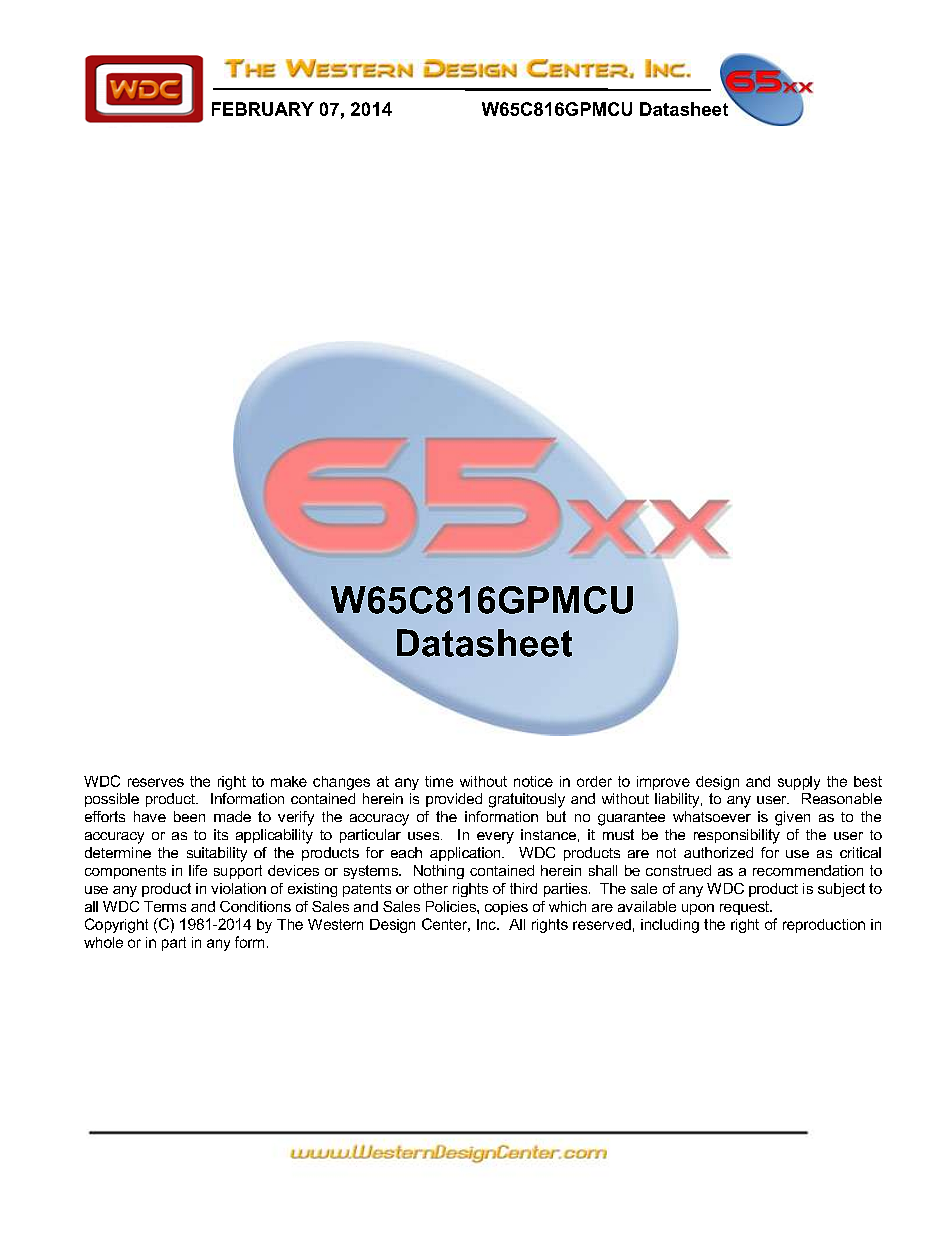 This document has height=1233, width=952. What do you see at coordinates (594, 781) in the document?
I see `order` at bounding box center [594, 781].
